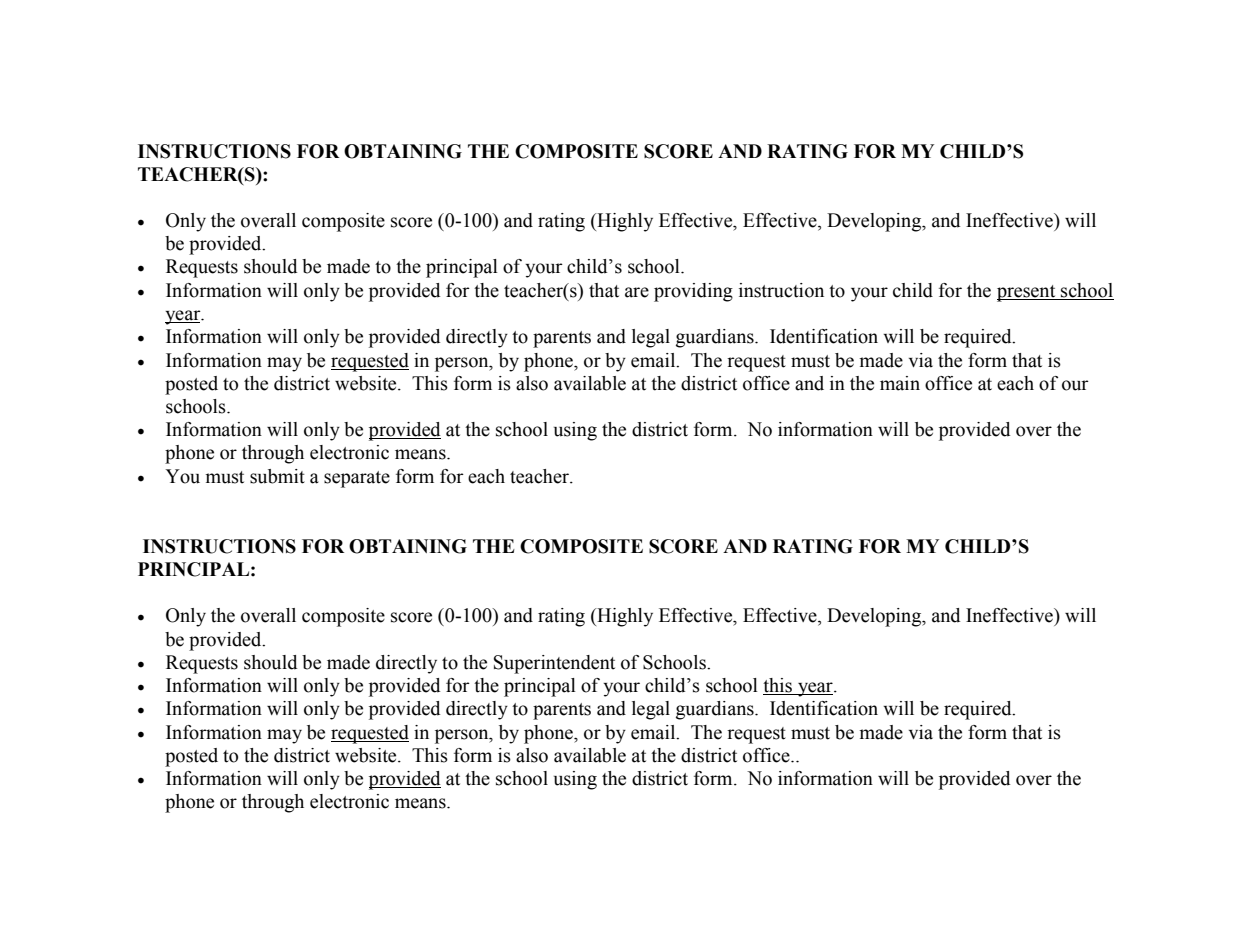 This screenshot has height=952, width=1233. I want to click on providing, so click(693, 292).
